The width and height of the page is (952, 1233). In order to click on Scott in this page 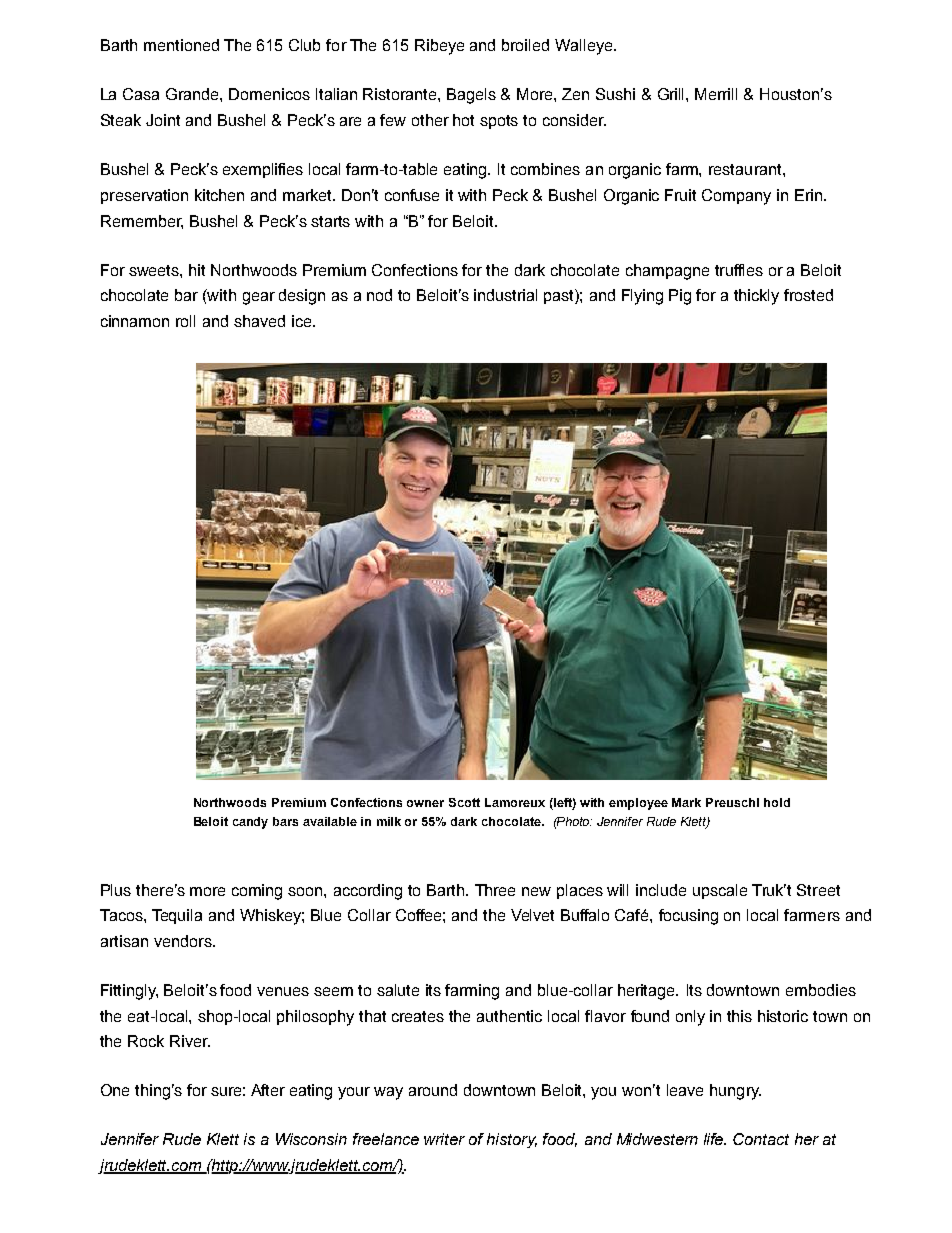, I will do `click(464, 802)`.
